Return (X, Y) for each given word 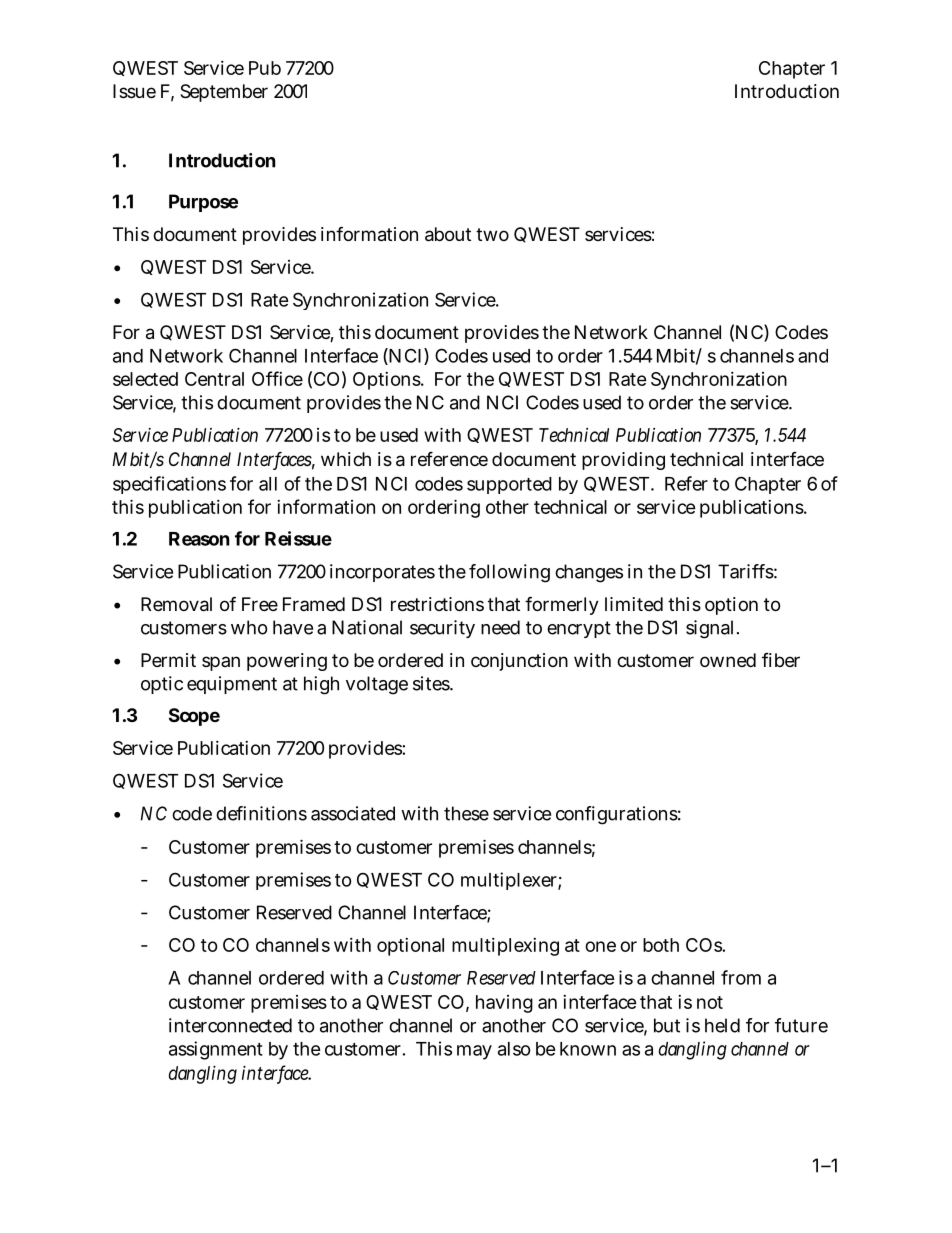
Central (214, 379)
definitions (261, 813)
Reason (199, 539)
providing (623, 461)
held (722, 1025)
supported (509, 485)
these (466, 813)
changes (589, 573)
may (474, 1052)
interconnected (230, 1025)
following (509, 573)
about (448, 234)
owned (728, 660)
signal (709, 629)
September (224, 93)
